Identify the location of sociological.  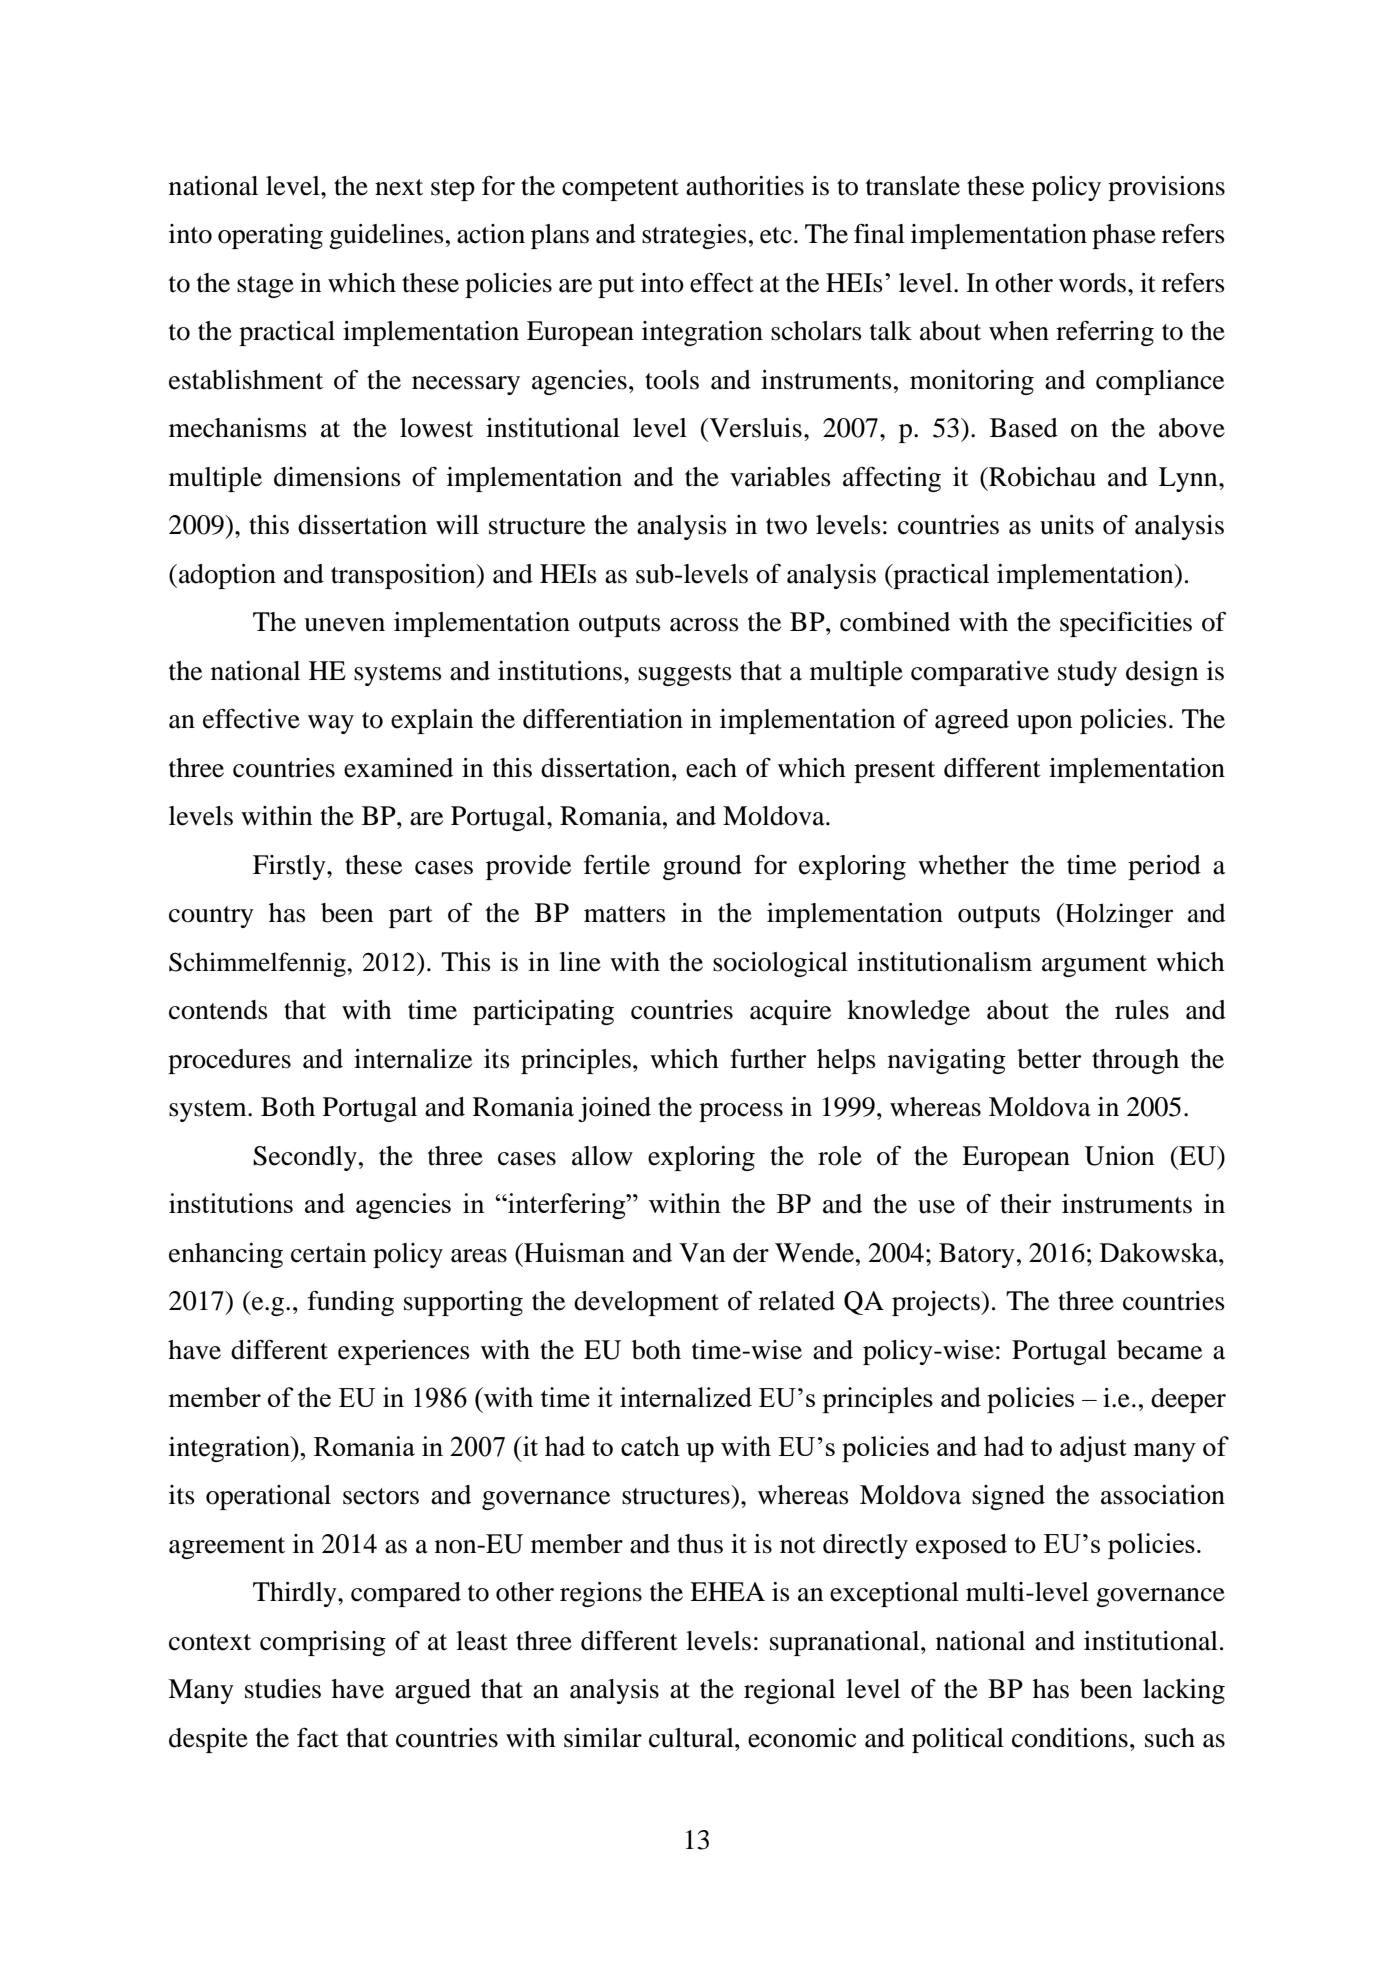
(780, 964).
